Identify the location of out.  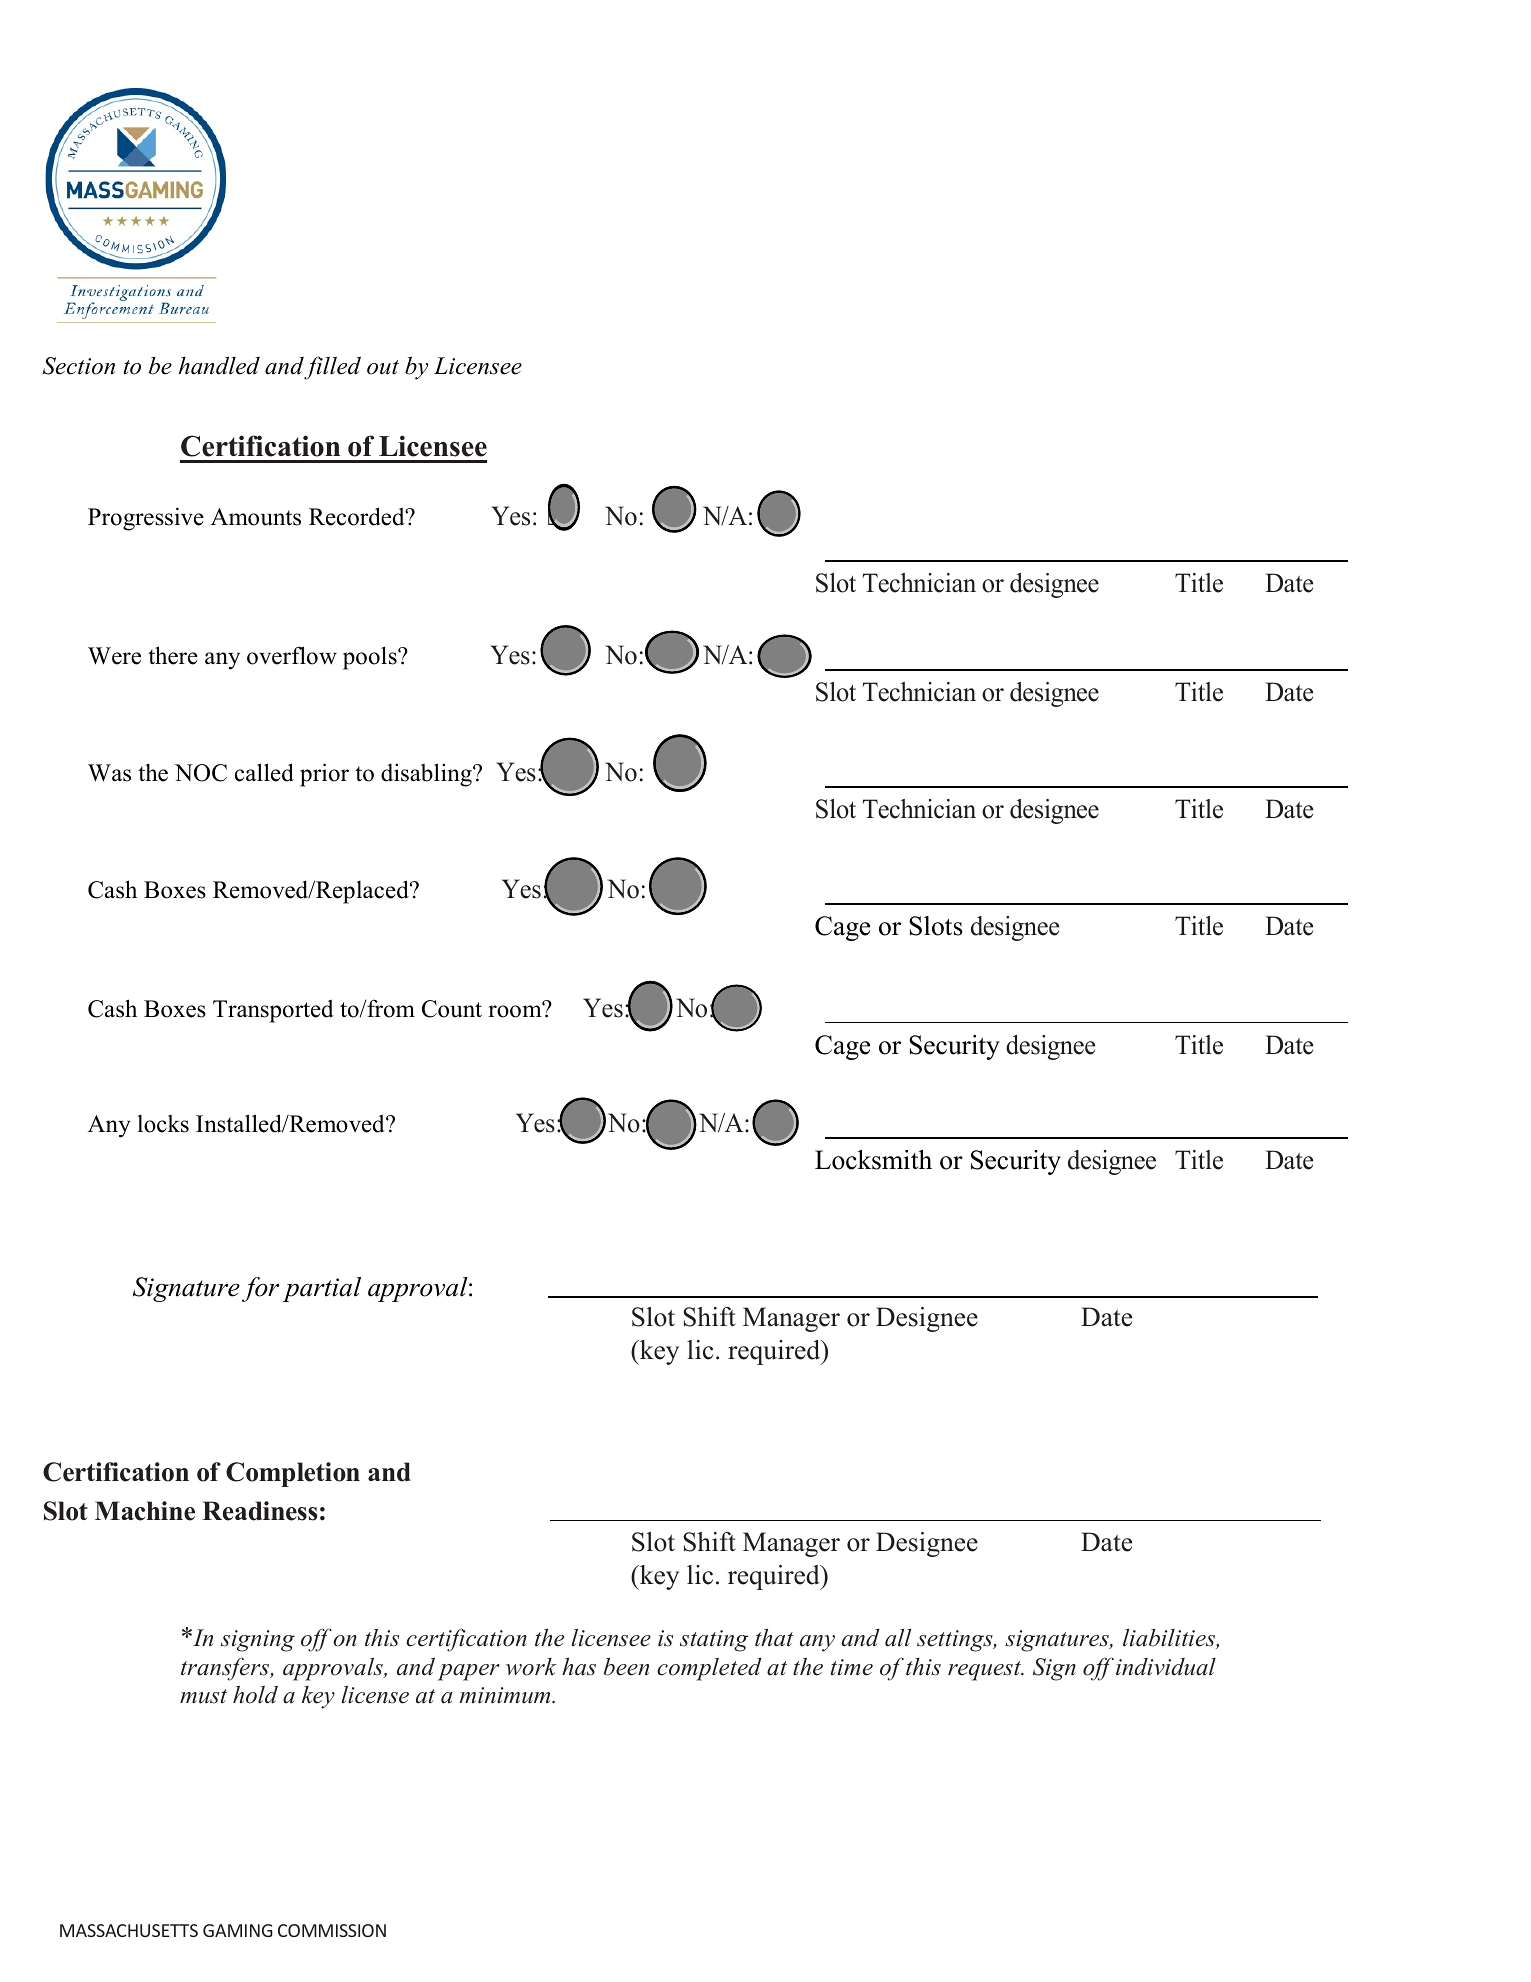
(383, 367).
